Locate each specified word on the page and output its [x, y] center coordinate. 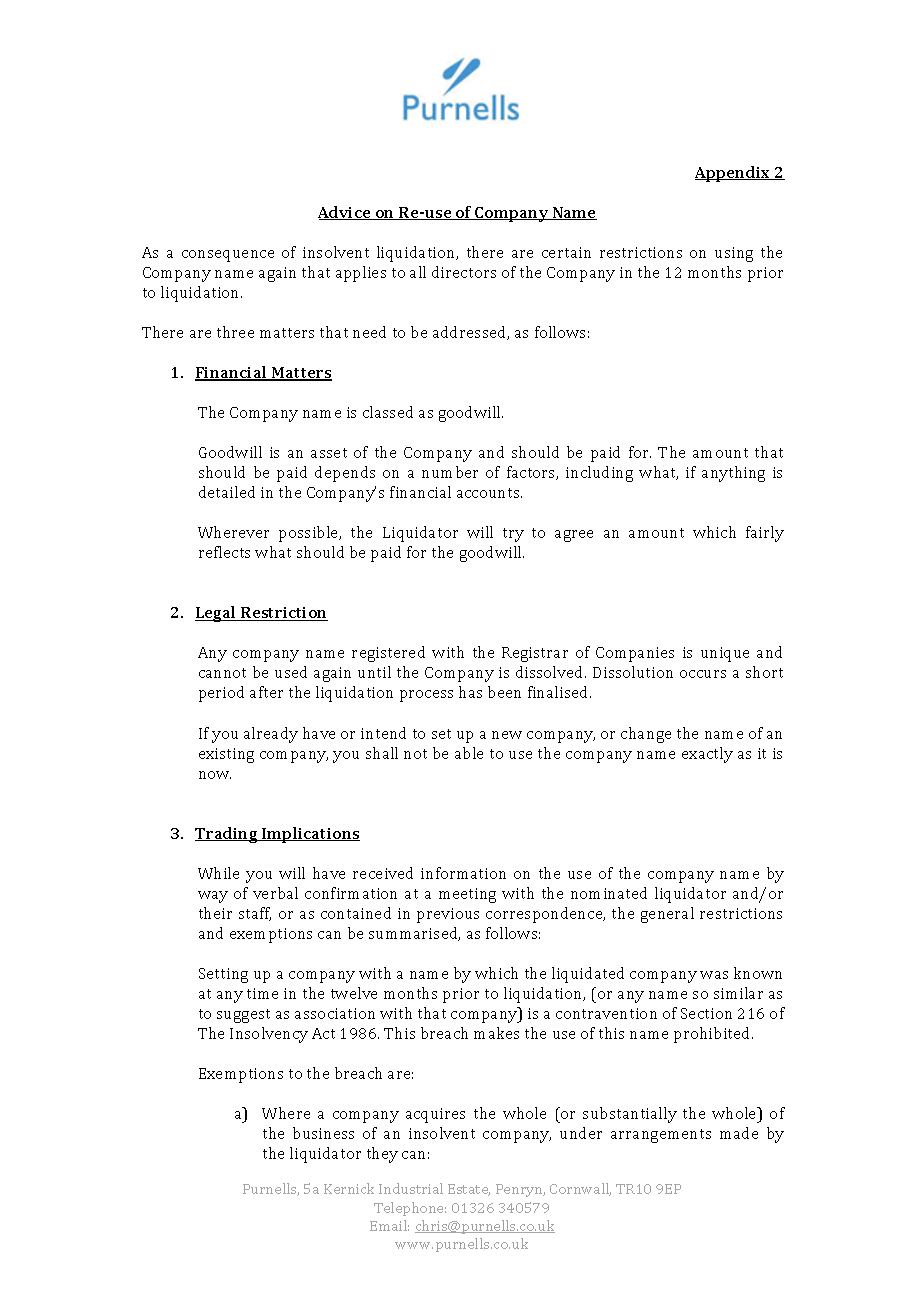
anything [733, 474]
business [323, 1133]
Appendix [734, 174]
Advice [345, 213]
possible [310, 534]
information [463, 873]
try [513, 535]
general [667, 915]
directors [464, 272]
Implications [310, 835]
